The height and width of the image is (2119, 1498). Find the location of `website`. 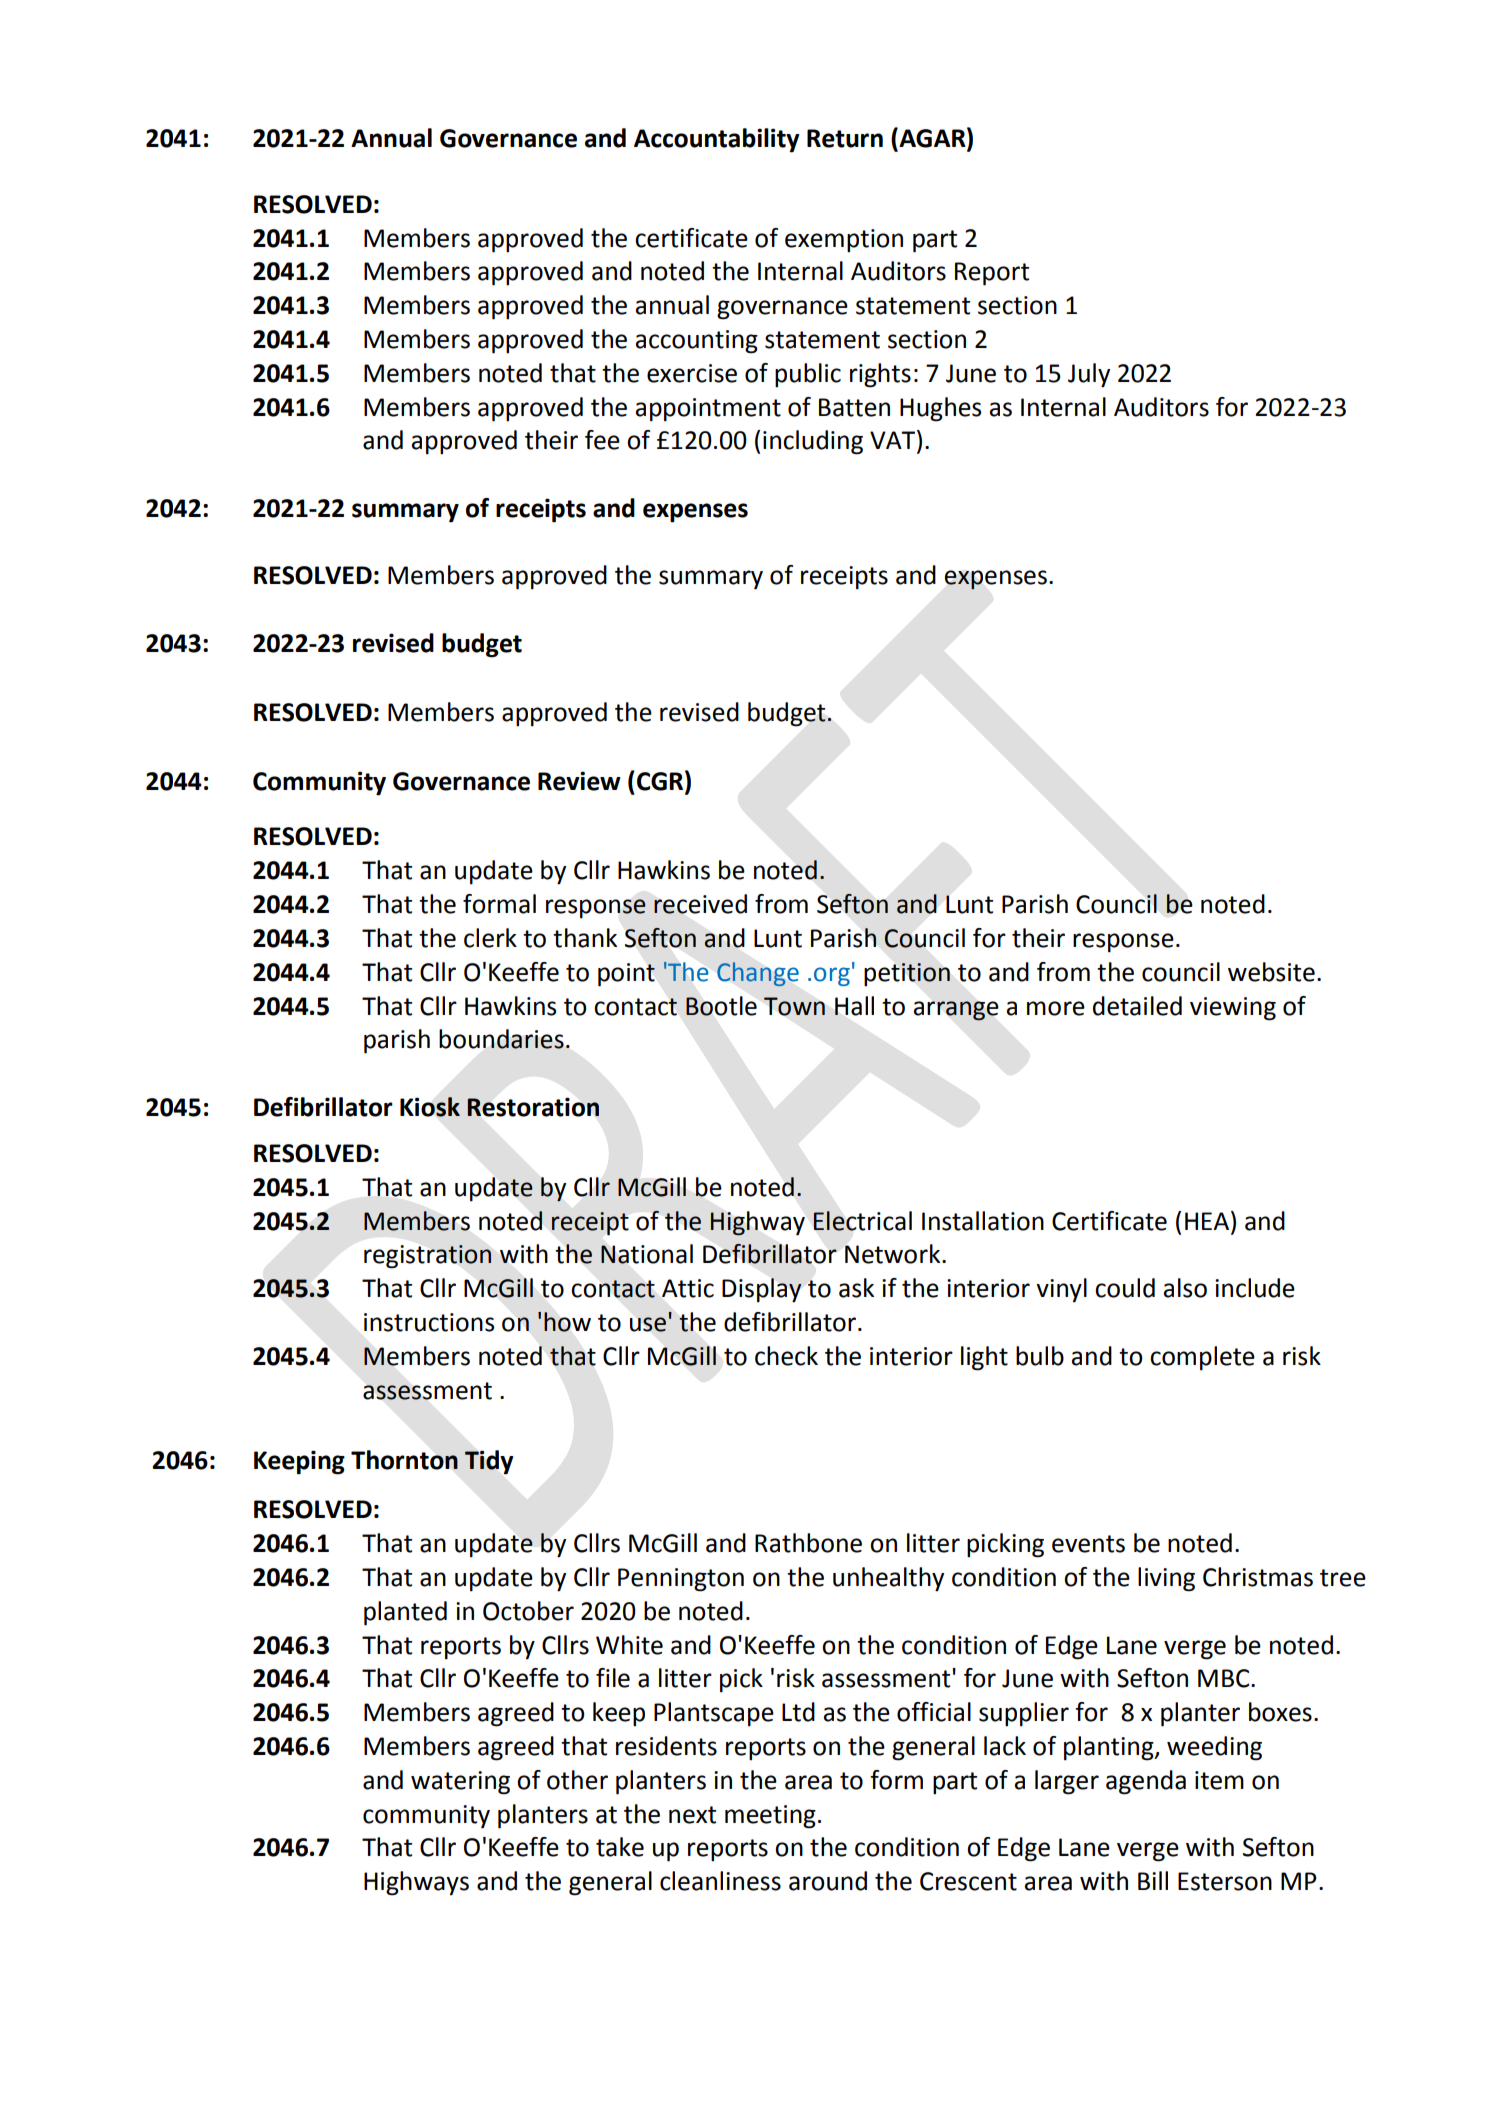

website is located at coordinates (1271, 972).
